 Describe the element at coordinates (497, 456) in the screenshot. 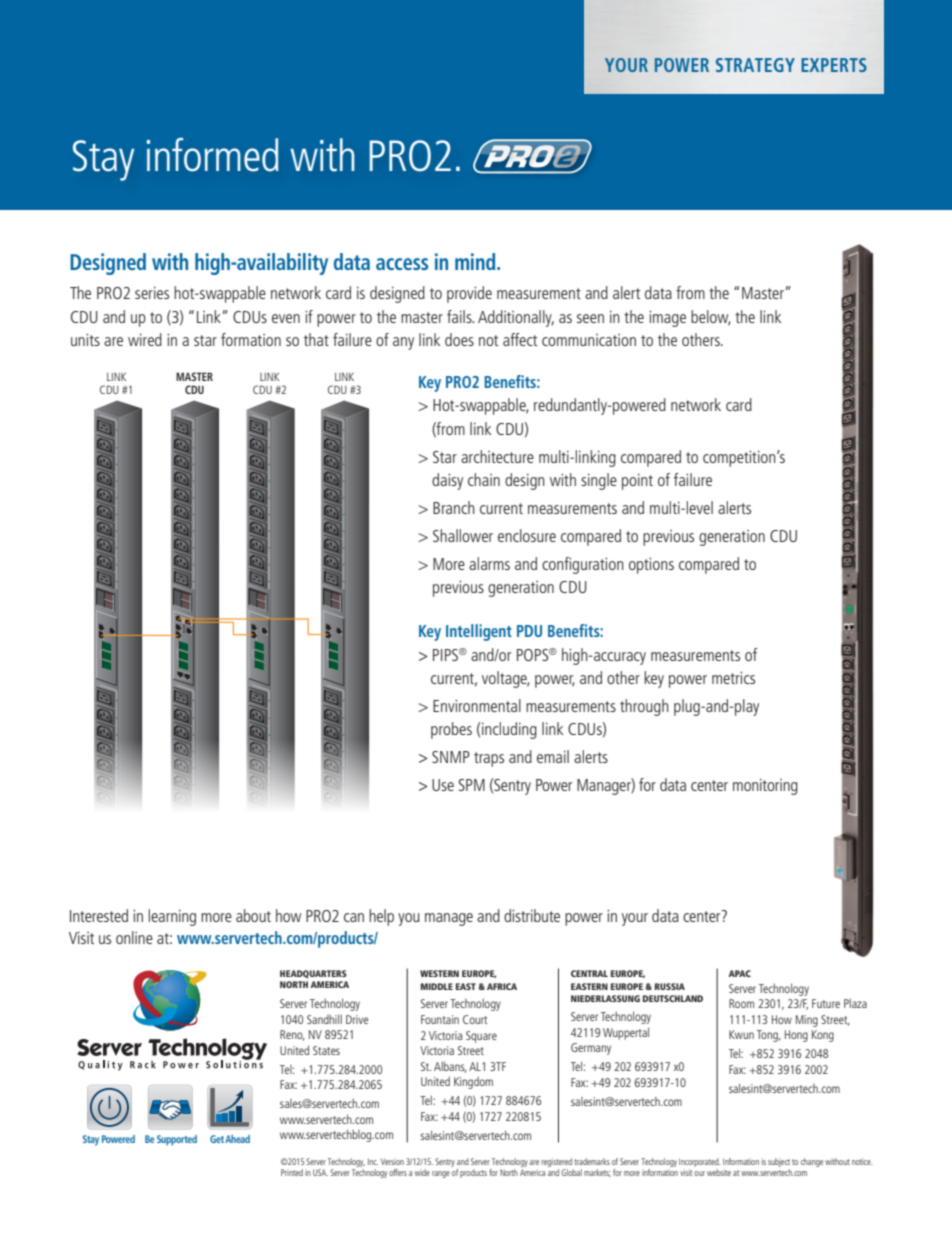

I see `architecture` at that location.
